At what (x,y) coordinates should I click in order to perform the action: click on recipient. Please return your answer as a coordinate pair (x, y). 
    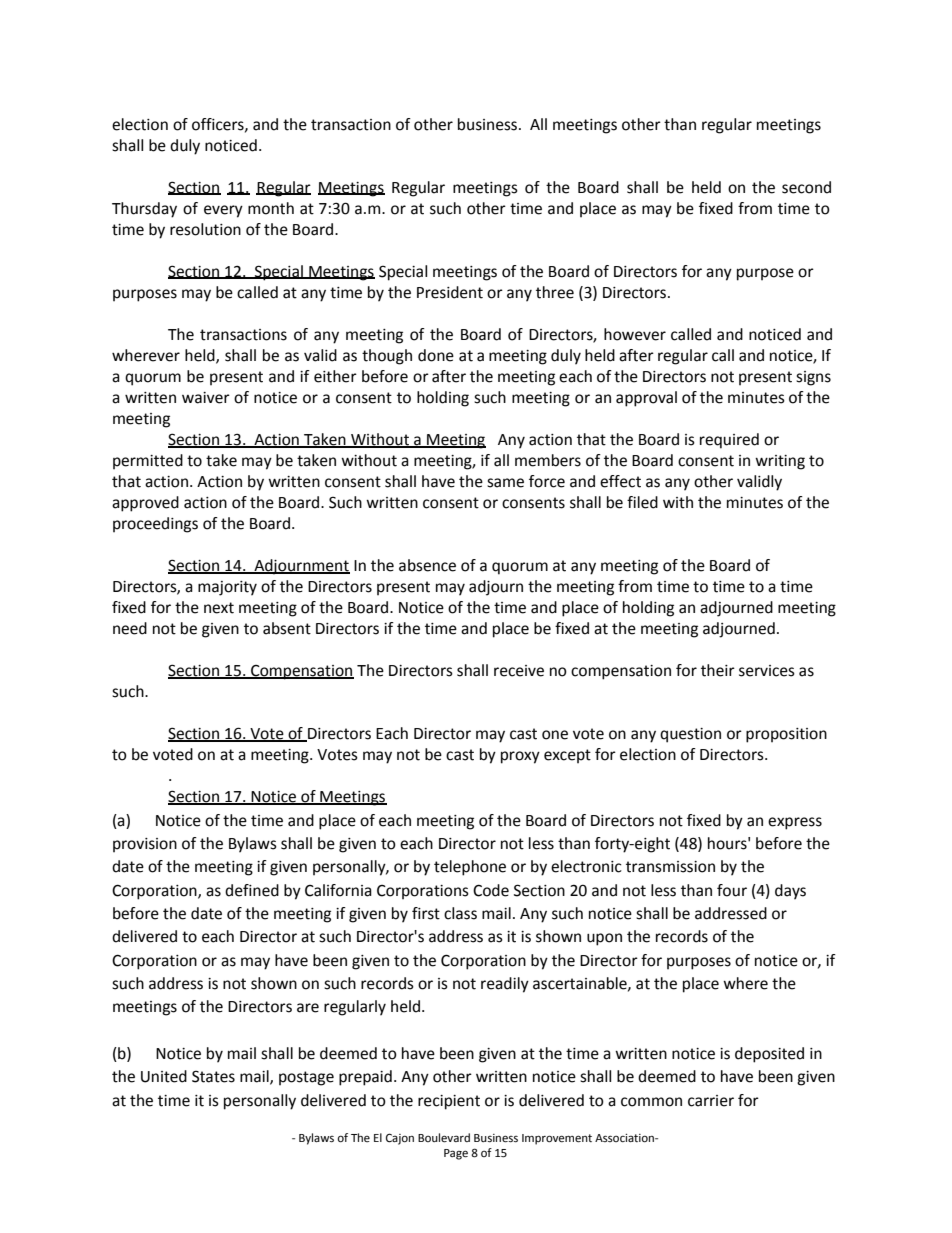
    Looking at the image, I should click on (449, 1102).
